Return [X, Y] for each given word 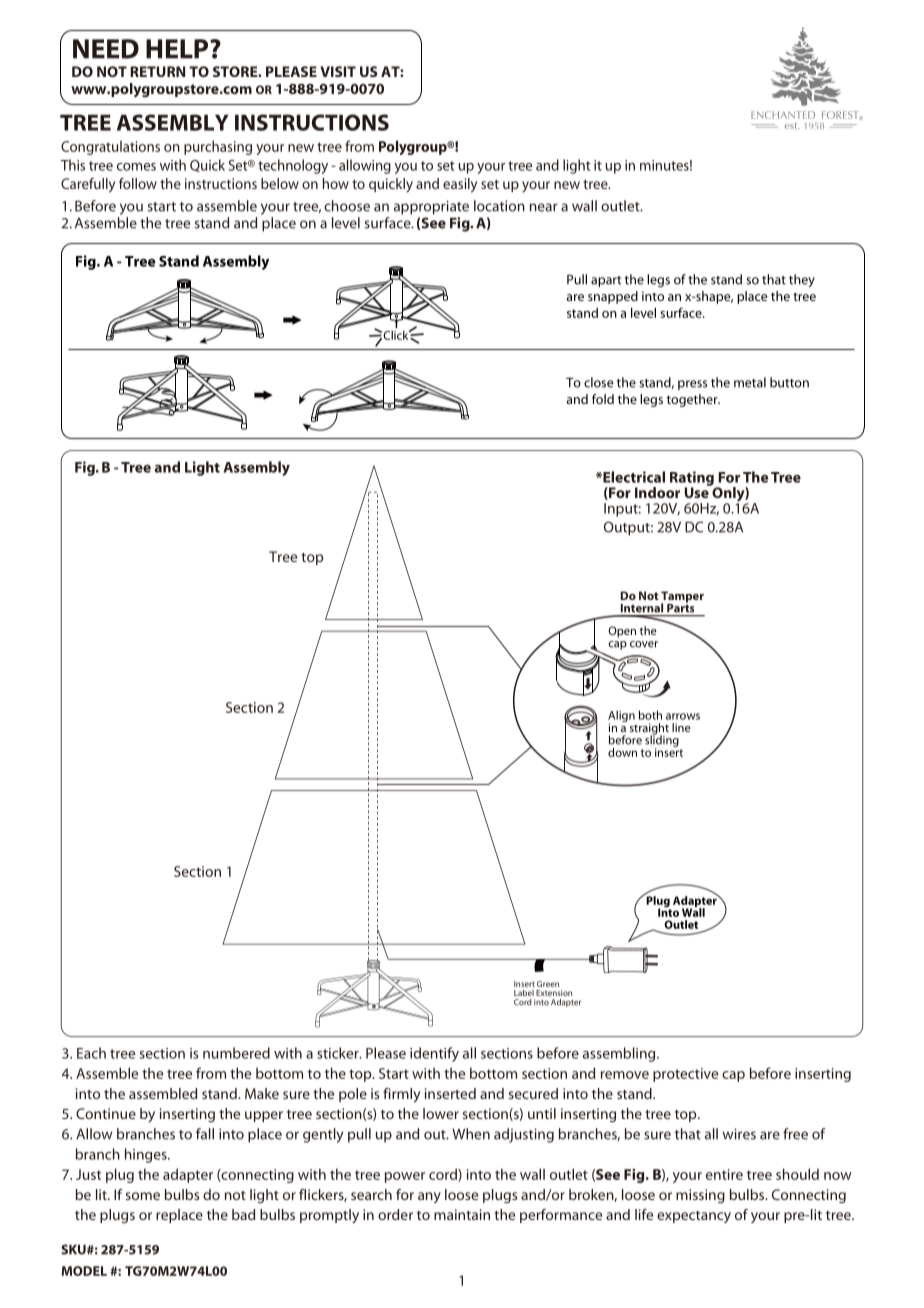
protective [685, 1075]
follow [138, 183]
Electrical [633, 477]
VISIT [338, 71]
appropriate [431, 207]
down [622, 752]
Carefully [88, 185]
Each [91, 1053]
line [681, 727]
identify [434, 1054]
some [143, 1196]
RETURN [157, 71]
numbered [236, 1053]
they [802, 280]
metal [750, 382]
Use [697, 491]
